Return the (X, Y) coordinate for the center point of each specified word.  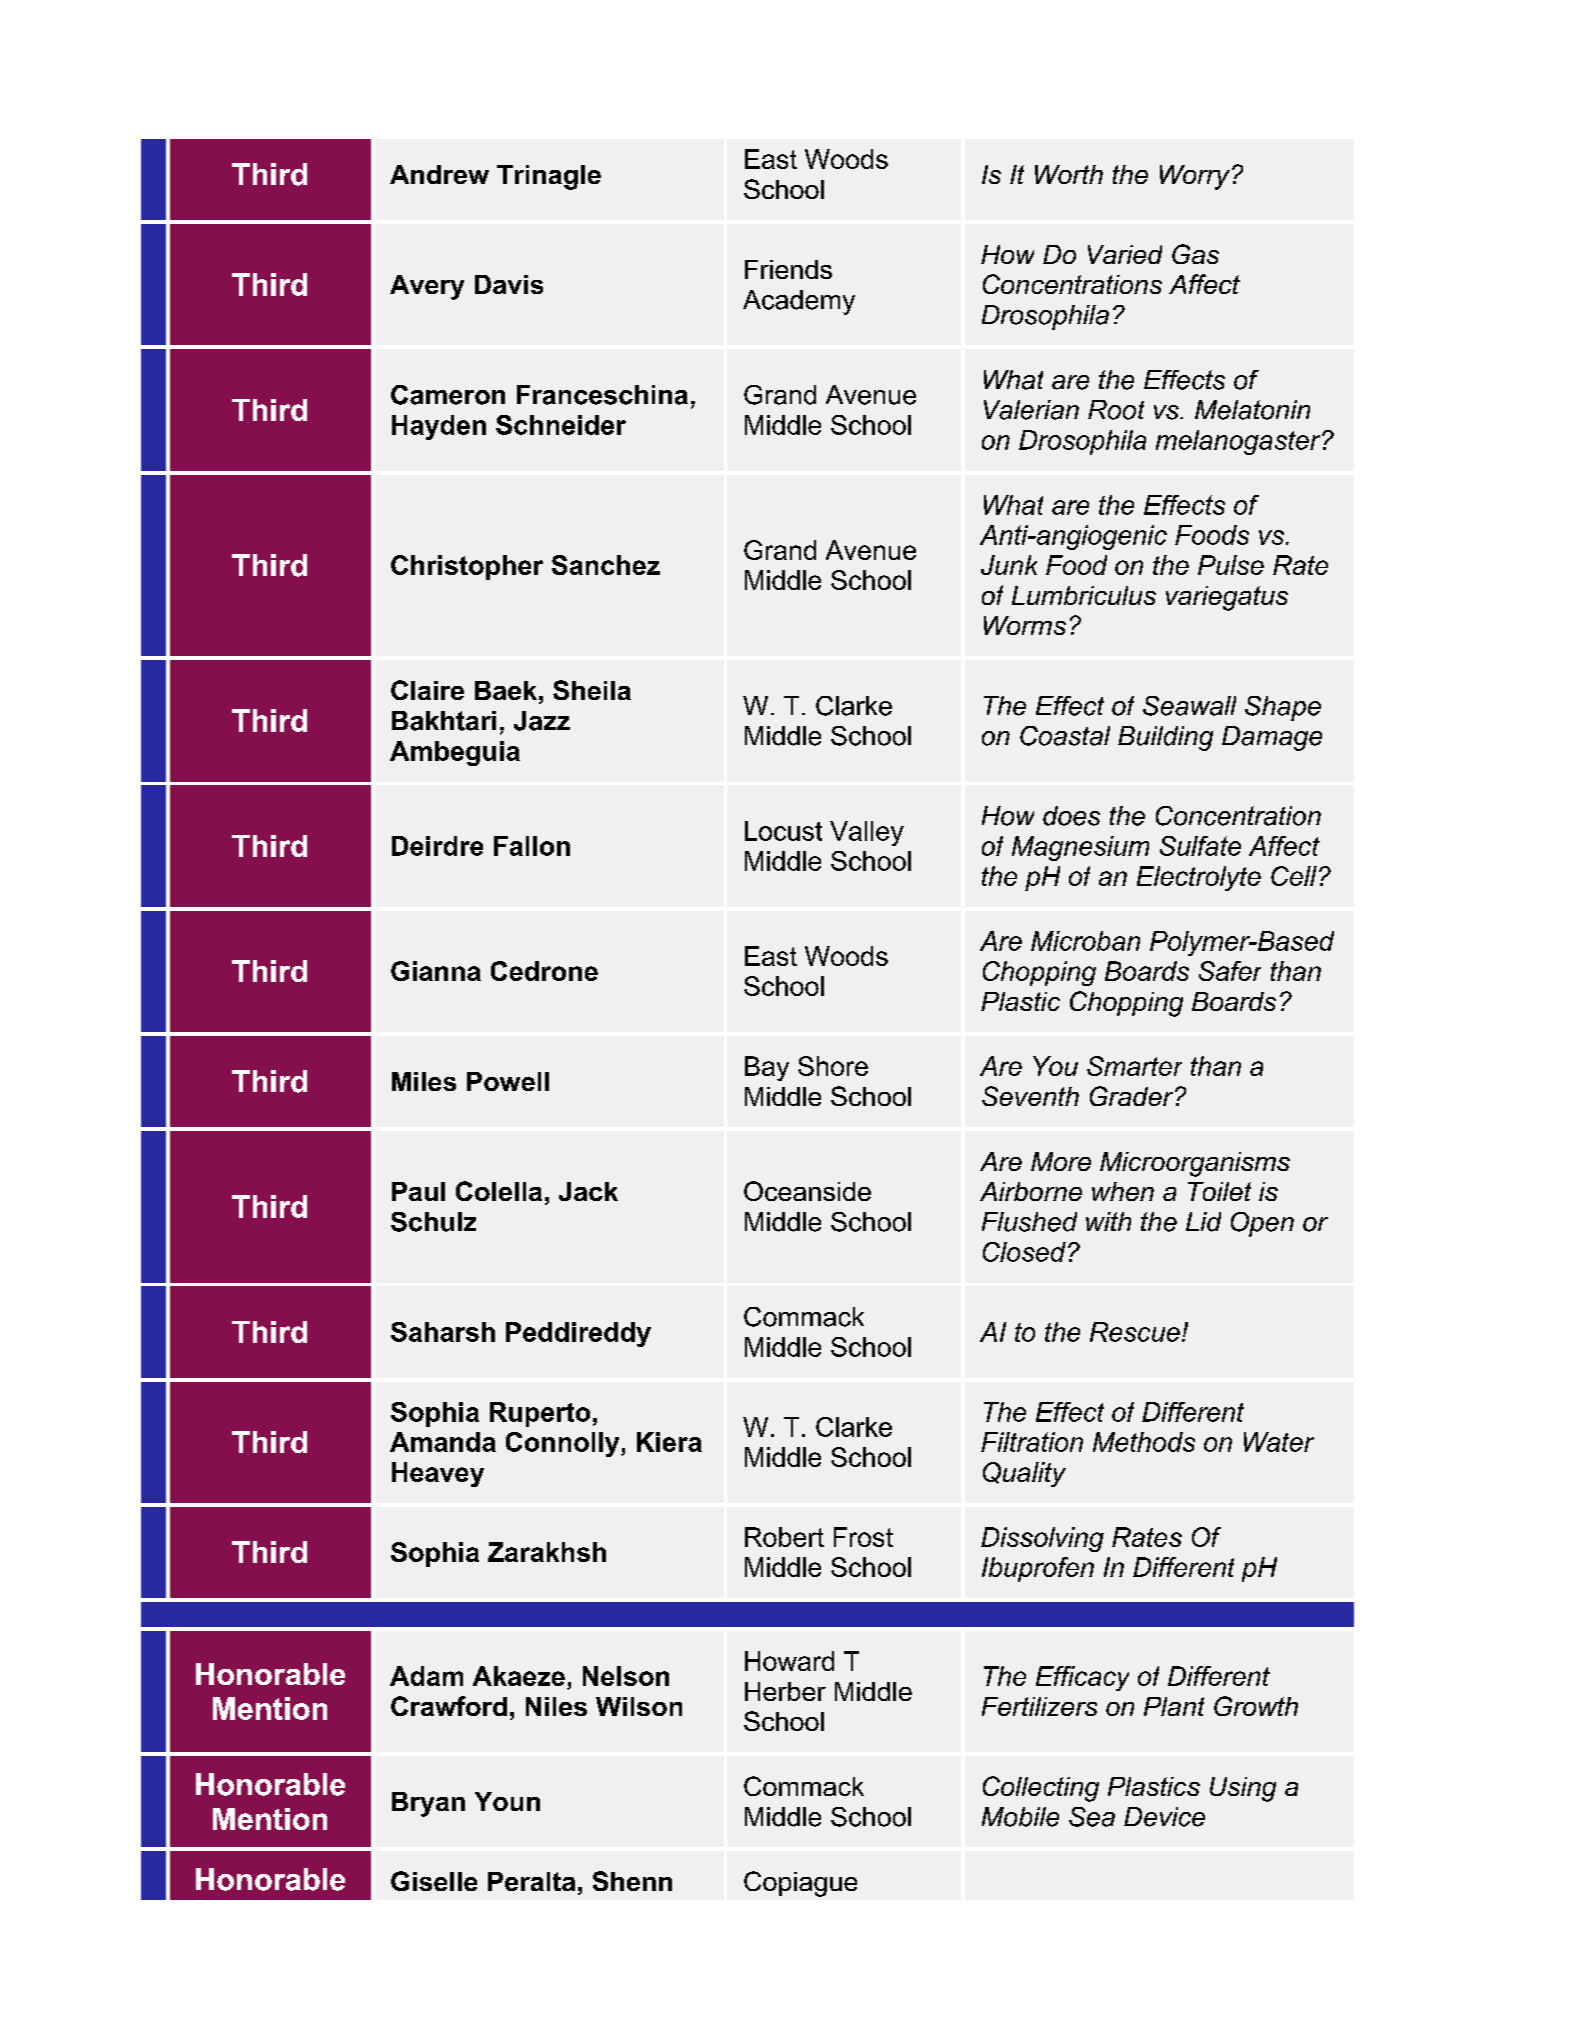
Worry (1195, 177)
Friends (788, 269)
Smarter (1134, 1066)
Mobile (1020, 1817)
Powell (508, 1081)
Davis (509, 284)
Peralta (531, 1881)
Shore (833, 1066)
